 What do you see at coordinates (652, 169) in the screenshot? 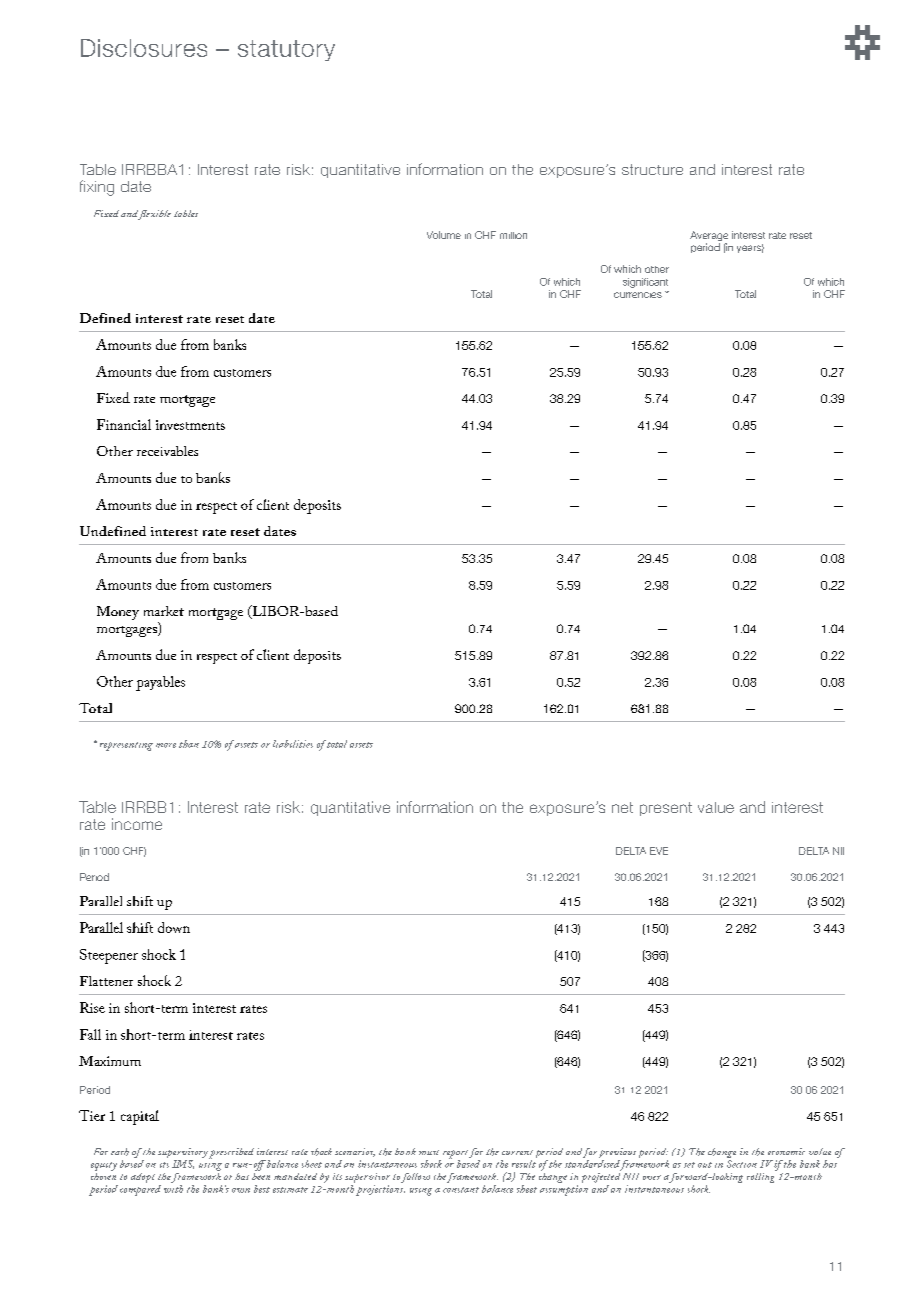
I see `structure` at bounding box center [652, 169].
